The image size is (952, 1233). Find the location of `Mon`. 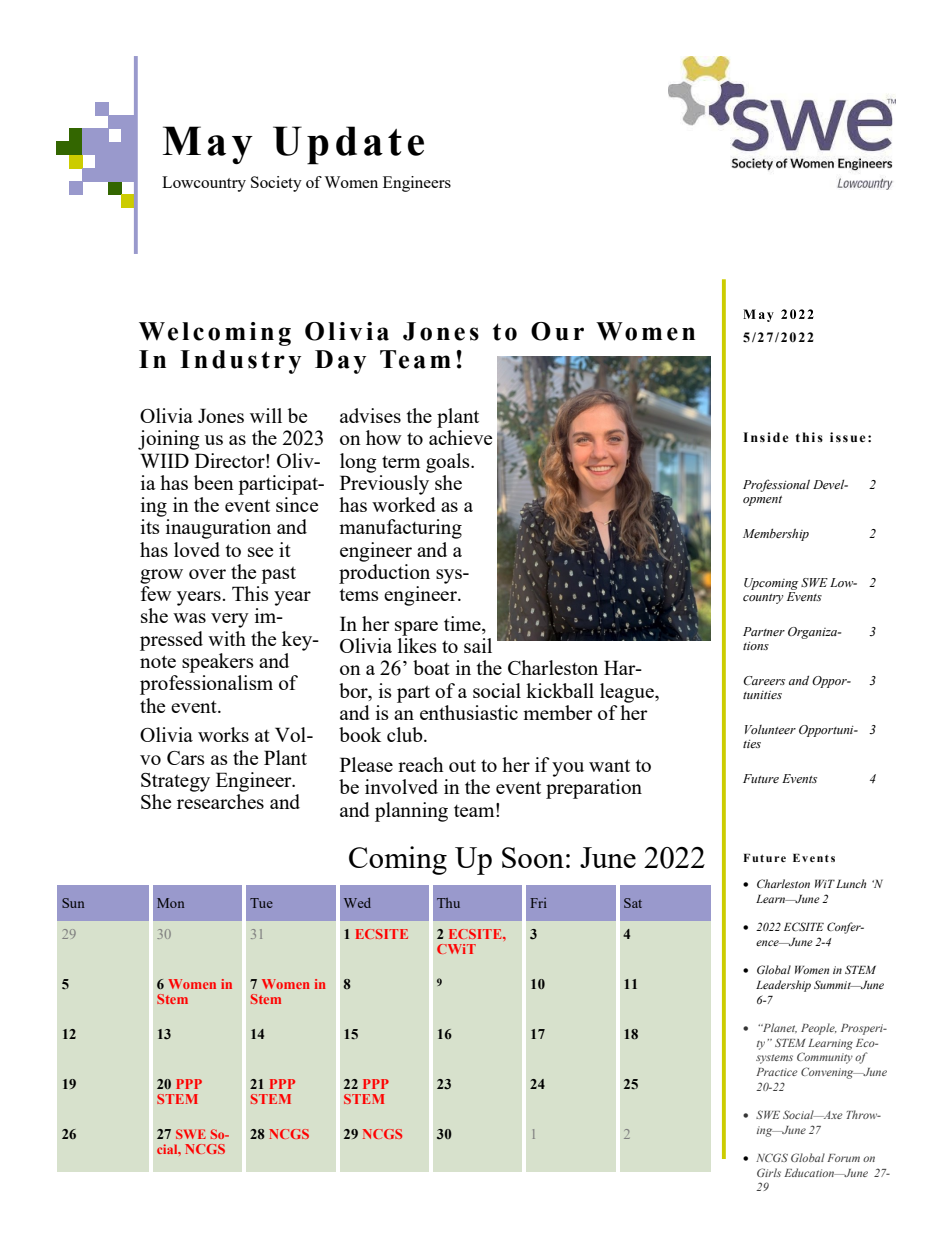

Mon is located at coordinates (170, 903).
